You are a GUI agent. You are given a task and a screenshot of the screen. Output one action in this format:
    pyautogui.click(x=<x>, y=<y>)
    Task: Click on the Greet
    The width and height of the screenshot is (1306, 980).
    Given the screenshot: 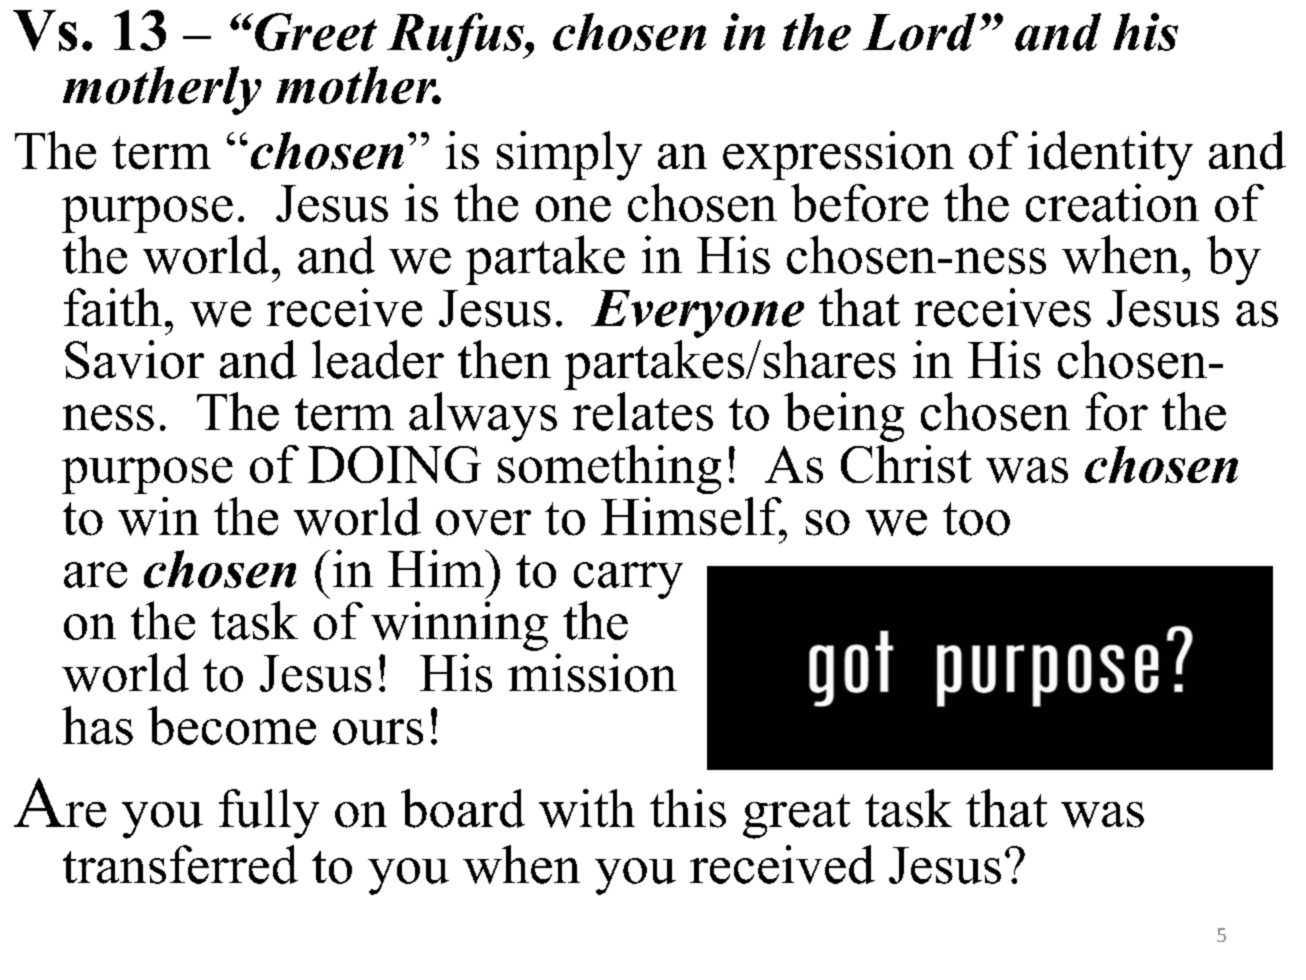 What is the action you would take?
    pyautogui.click(x=314, y=32)
